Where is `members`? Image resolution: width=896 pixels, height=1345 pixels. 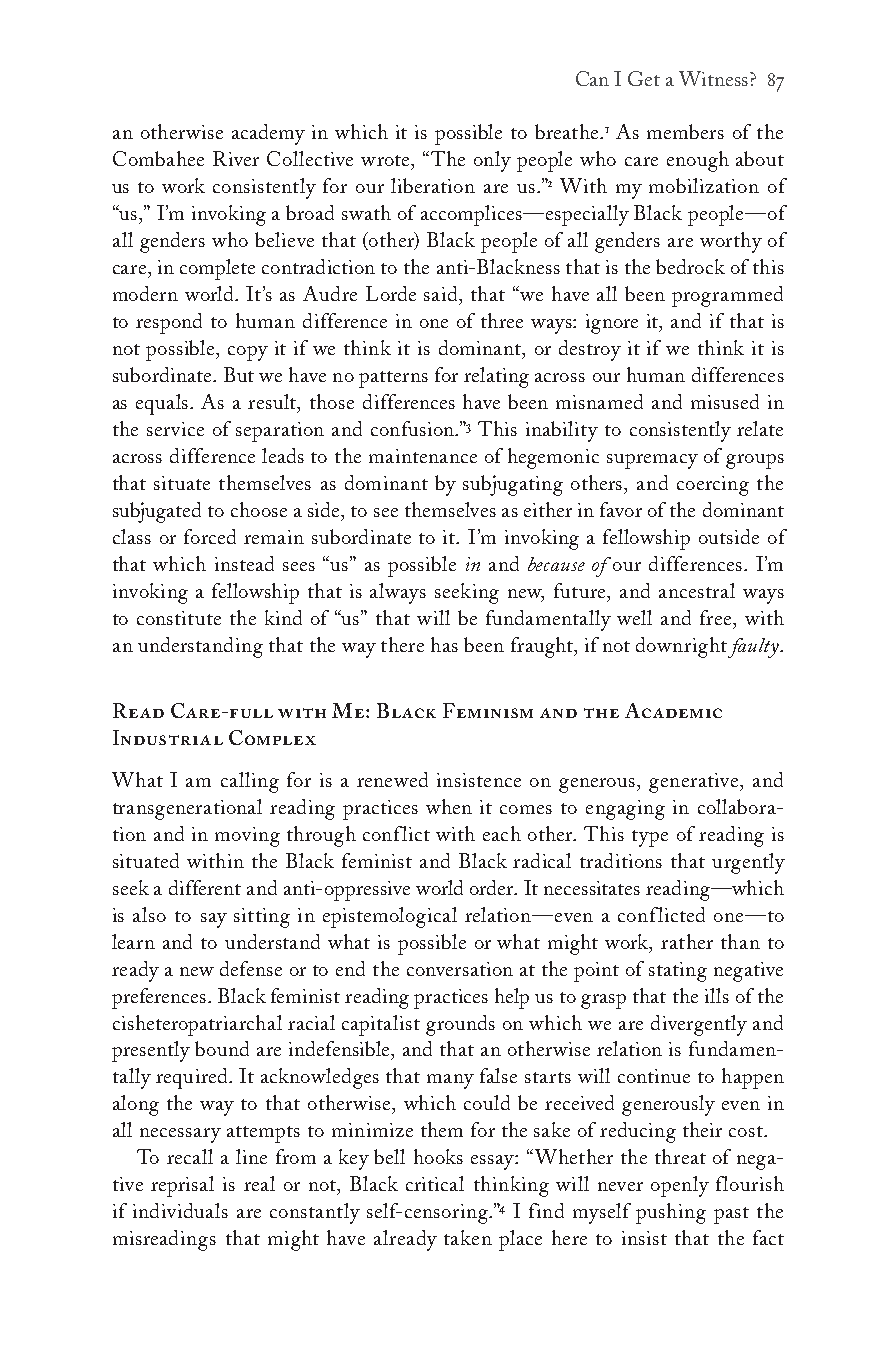 members is located at coordinates (685, 131).
